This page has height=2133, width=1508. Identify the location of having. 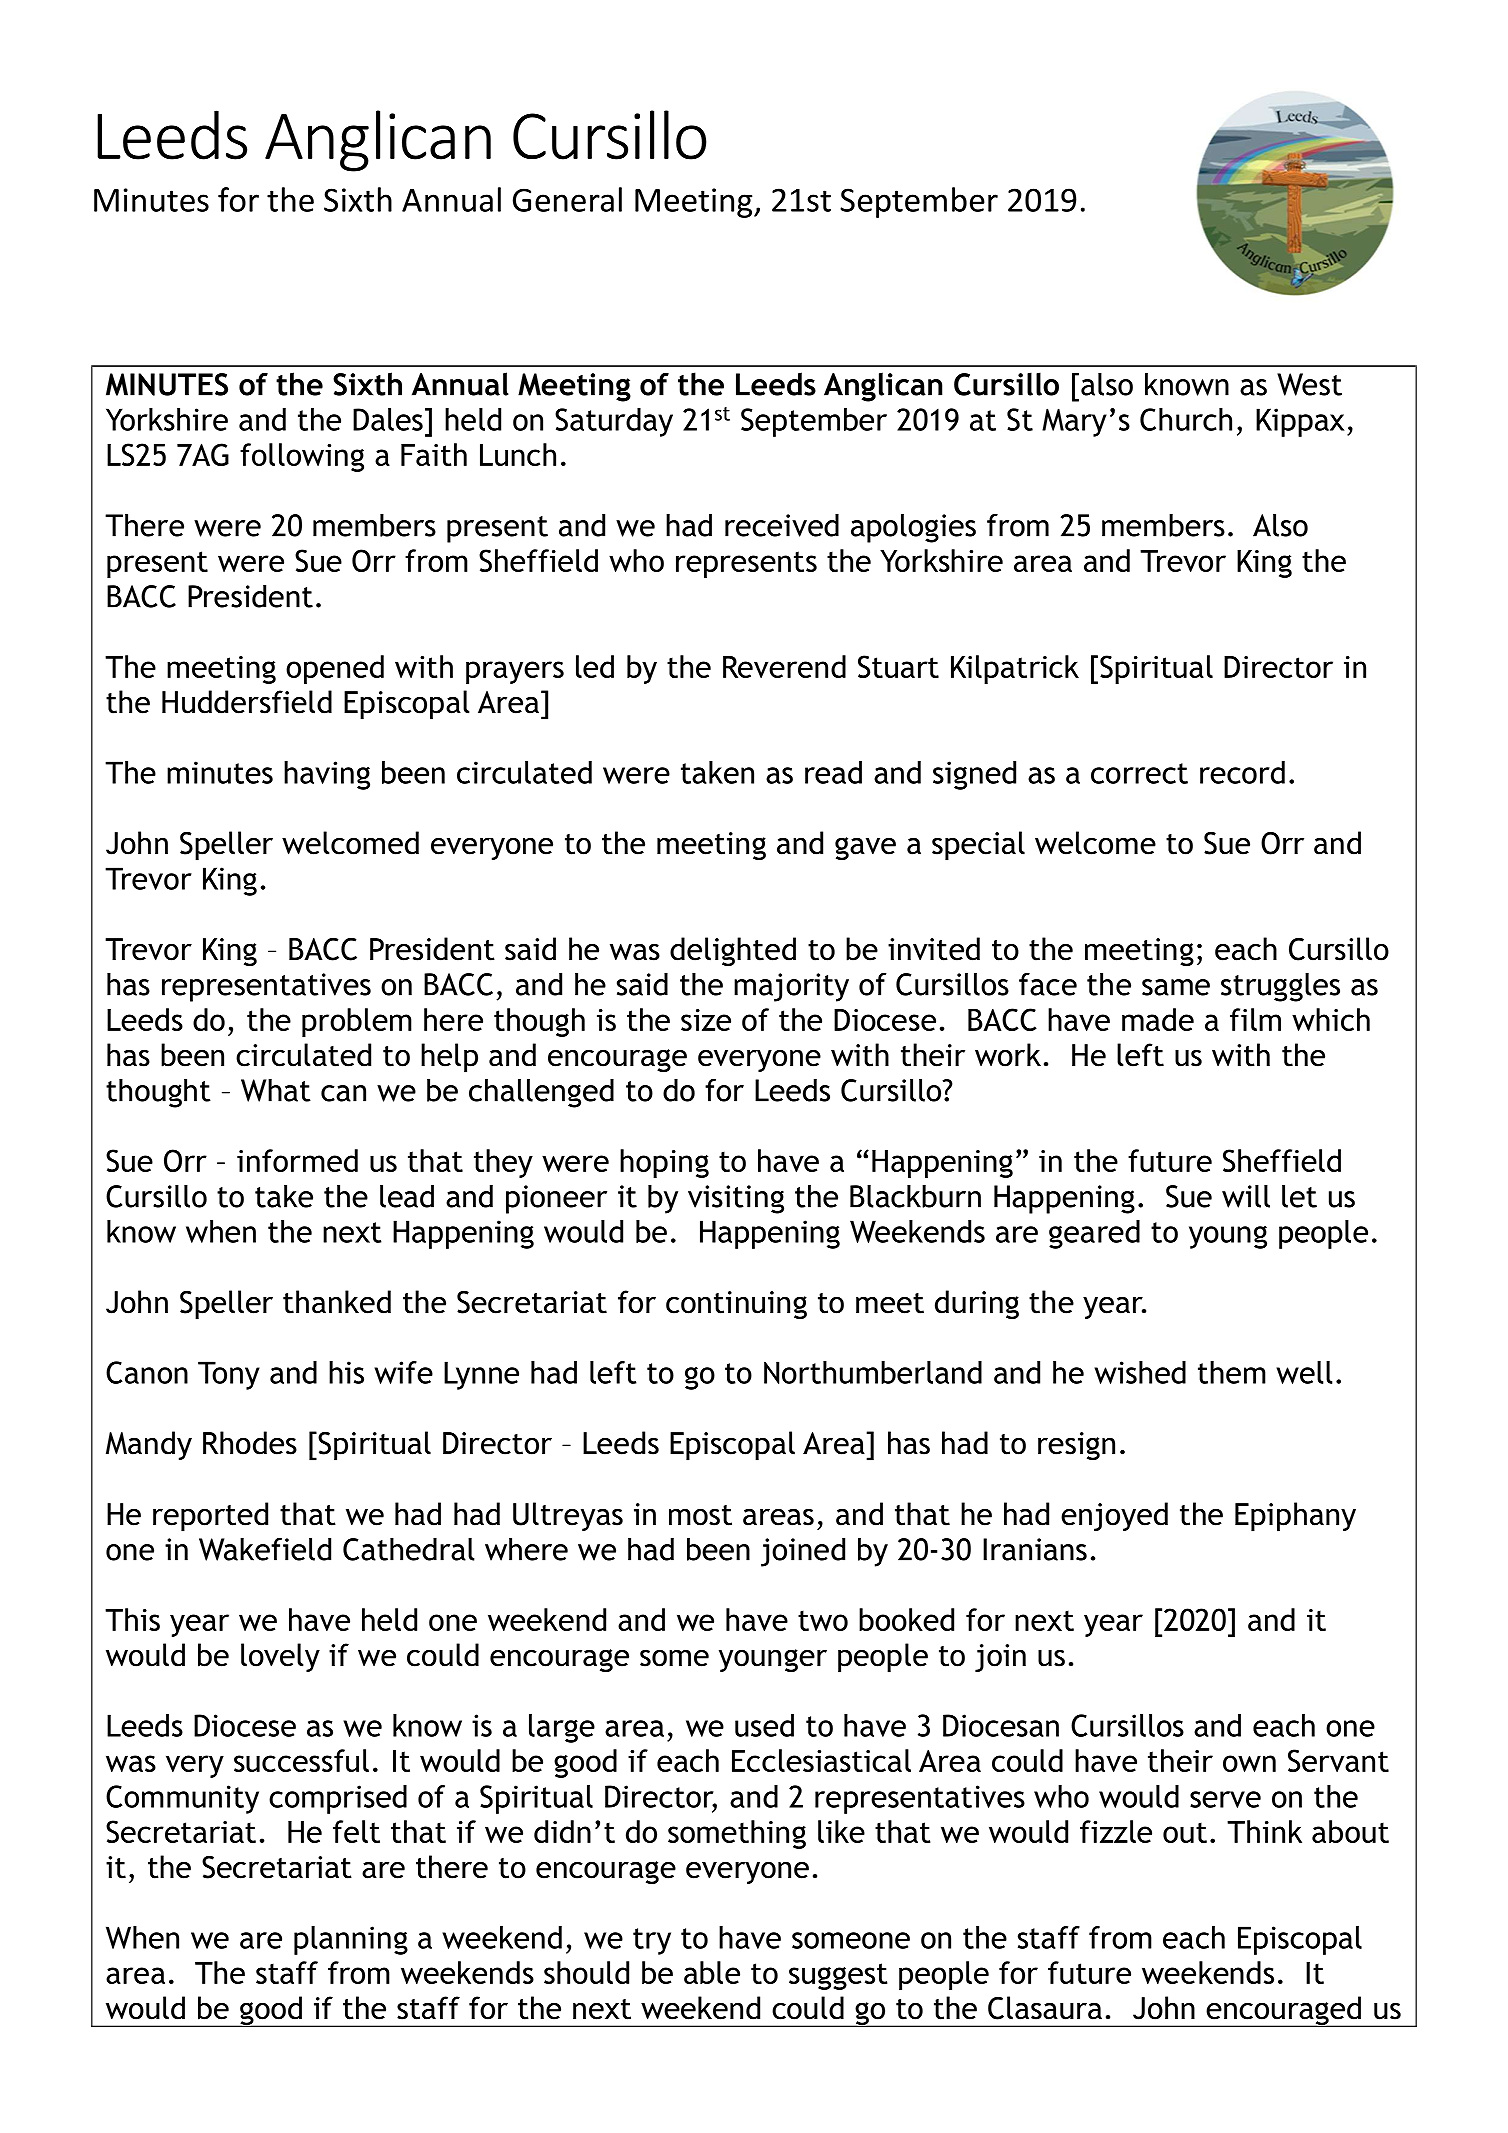
(327, 775).
